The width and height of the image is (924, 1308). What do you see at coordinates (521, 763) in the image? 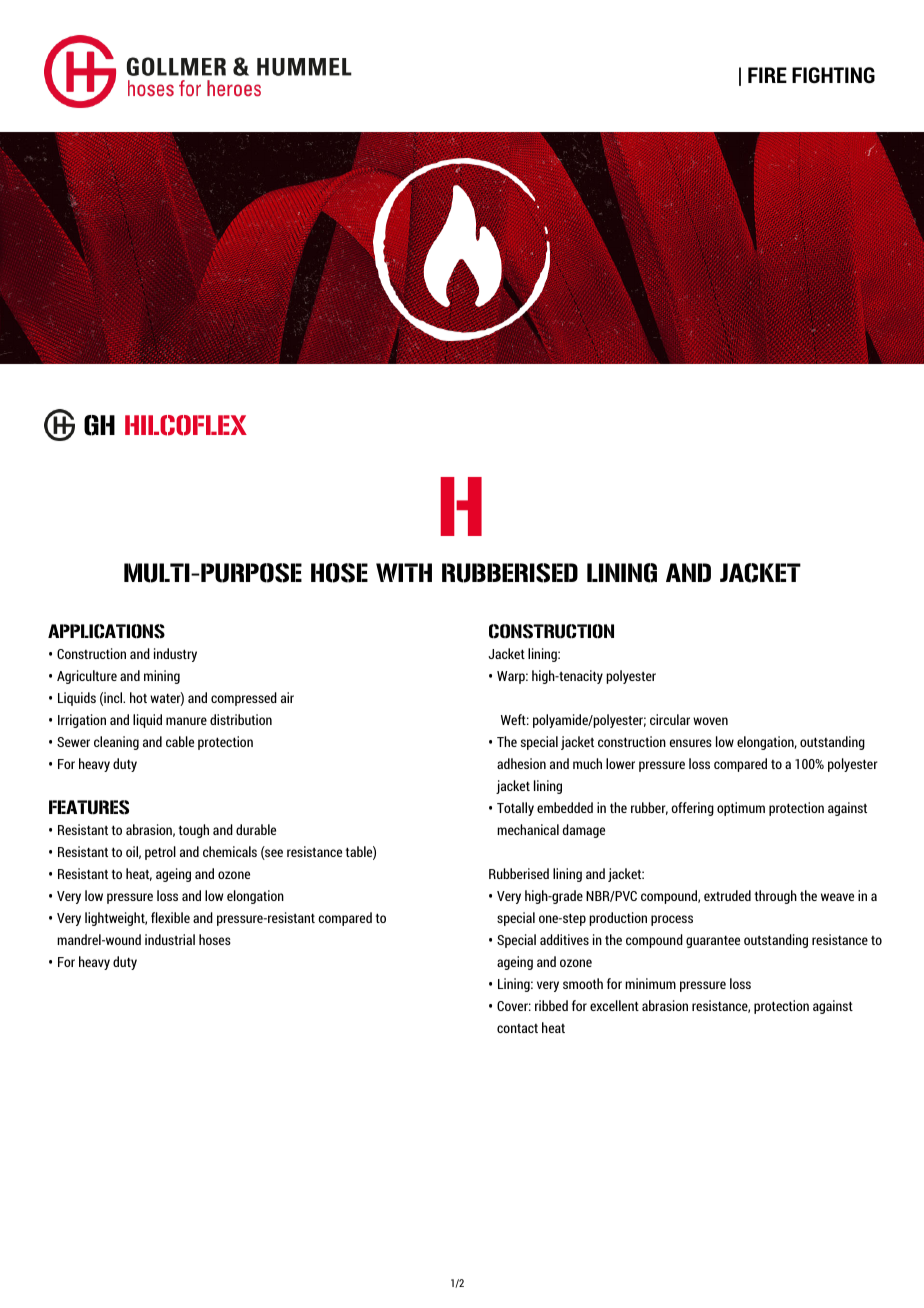
I see `adhesion` at bounding box center [521, 763].
